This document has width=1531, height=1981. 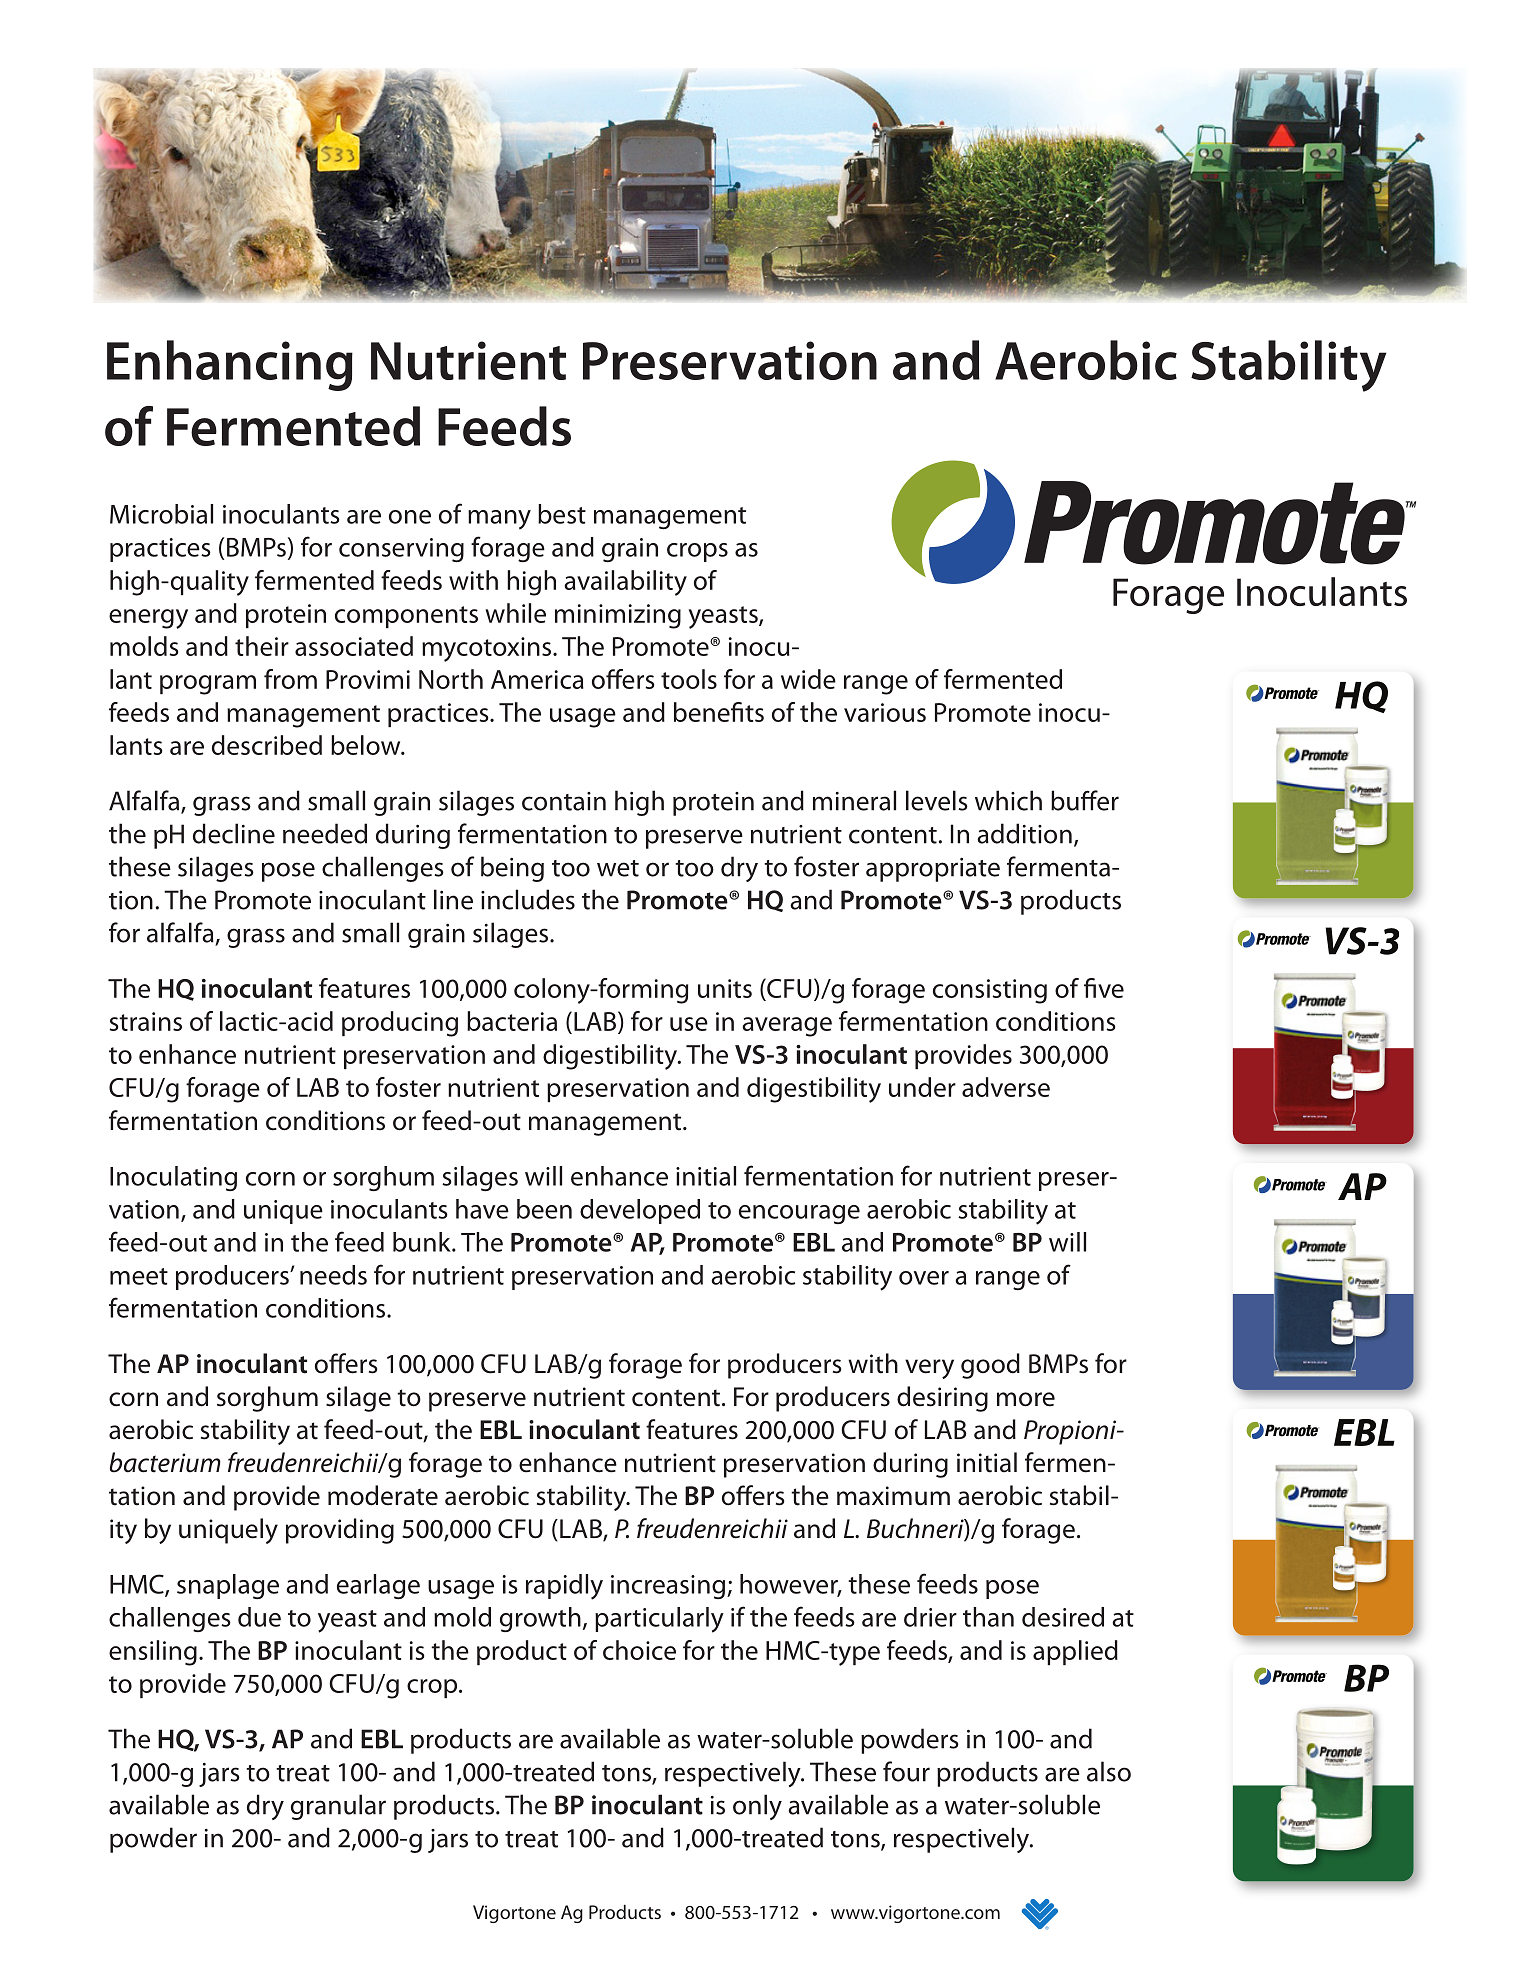 What do you see at coordinates (333, 1275) in the document?
I see `needs` at bounding box center [333, 1275].
